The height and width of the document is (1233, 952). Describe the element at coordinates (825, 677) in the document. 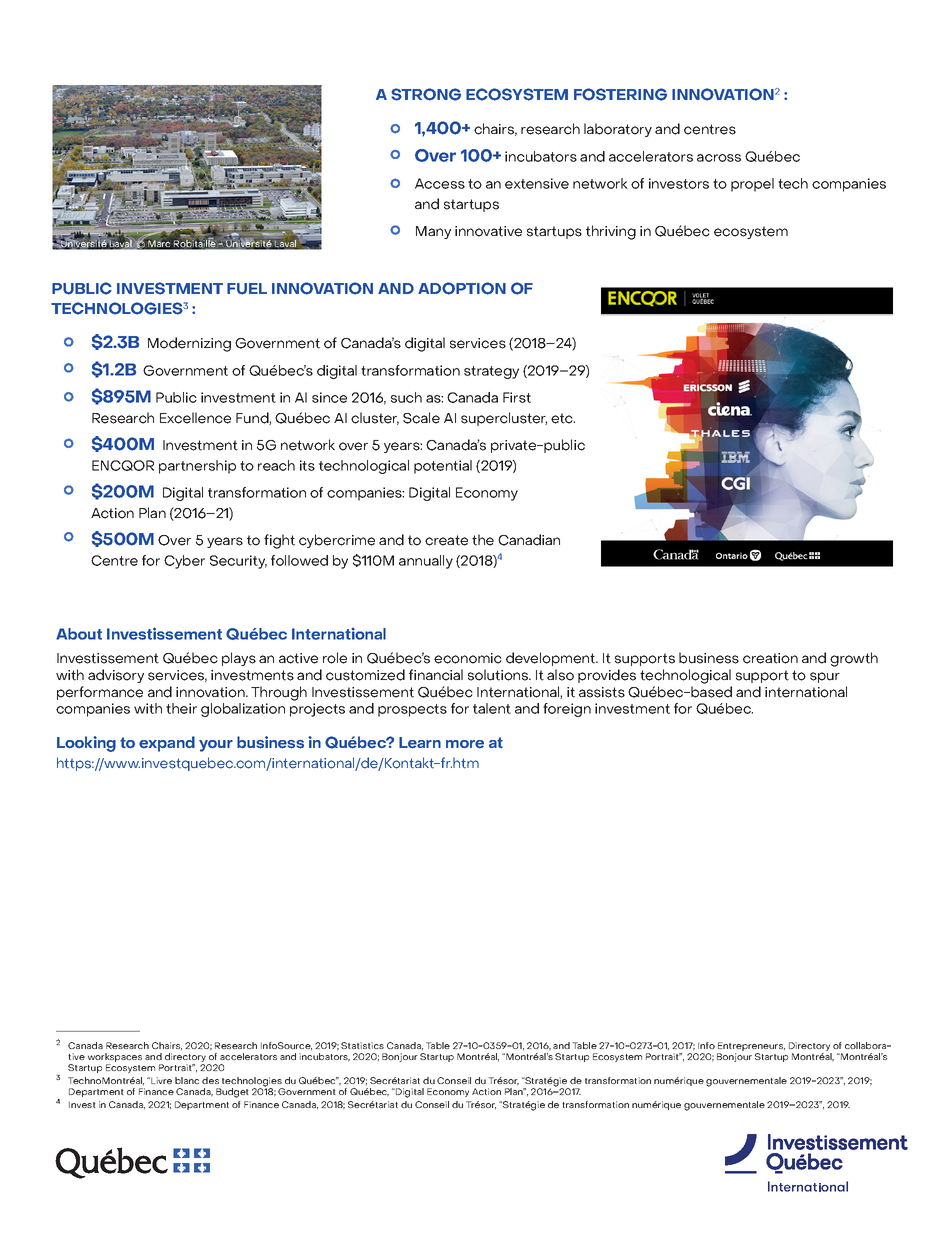

I see `spur` at that location.
